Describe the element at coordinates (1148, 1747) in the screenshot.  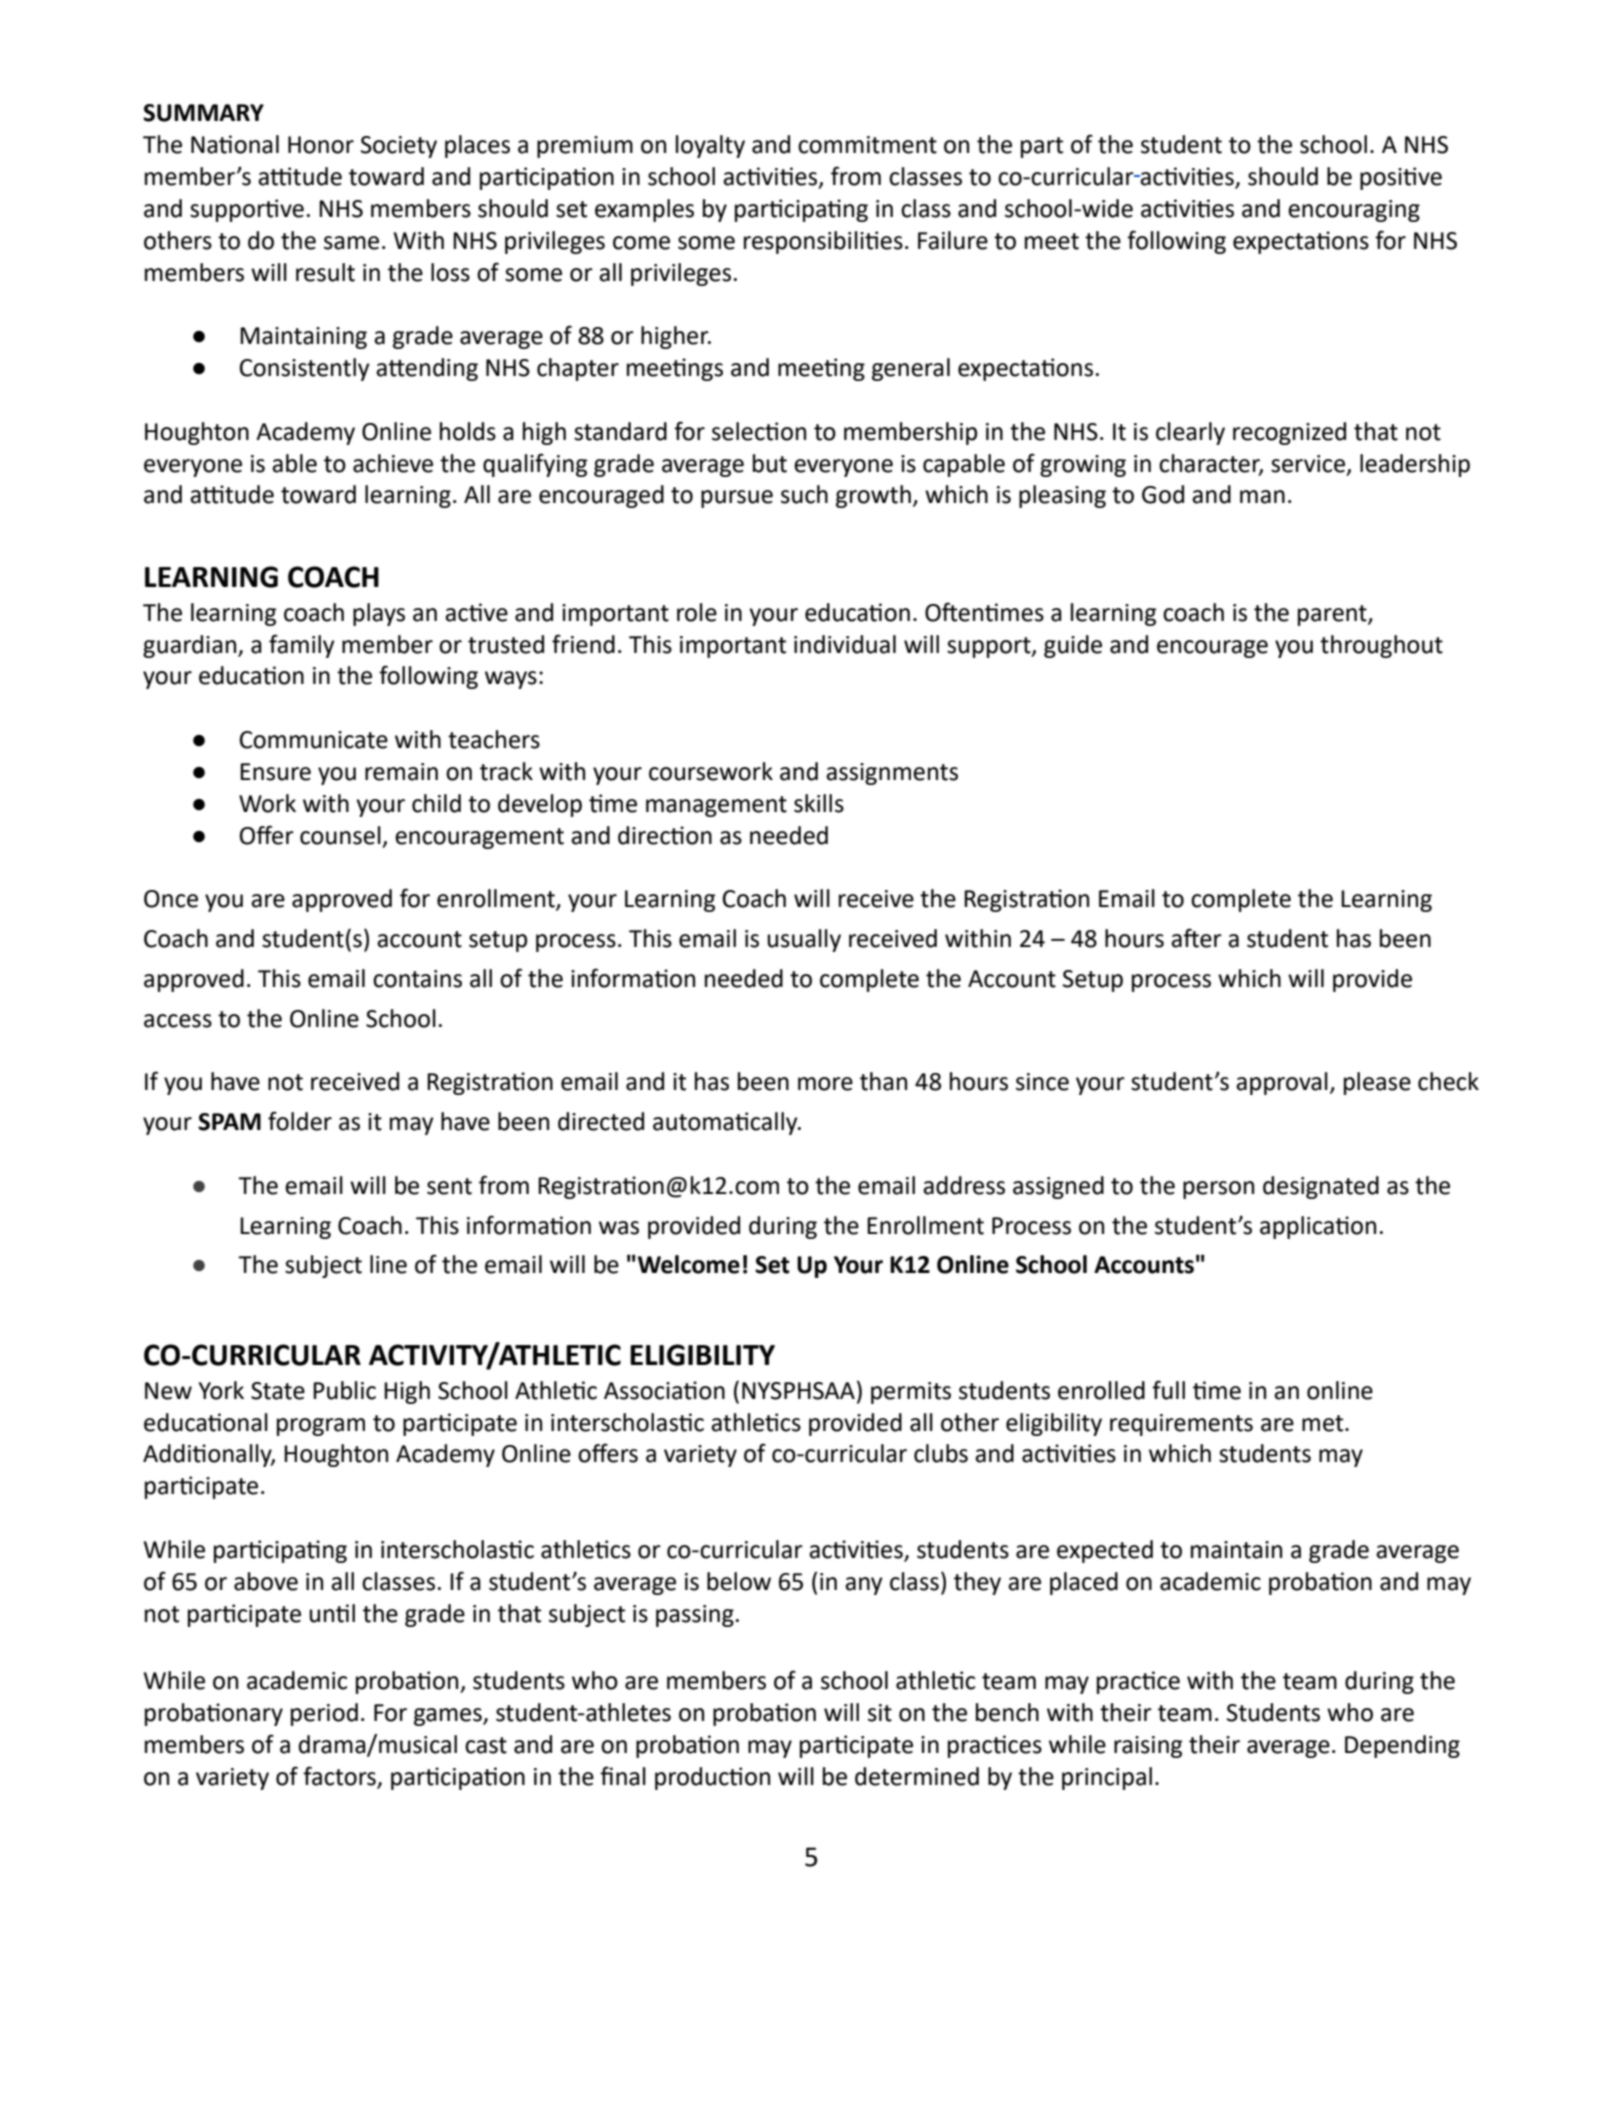
I see `raising` at that location.
